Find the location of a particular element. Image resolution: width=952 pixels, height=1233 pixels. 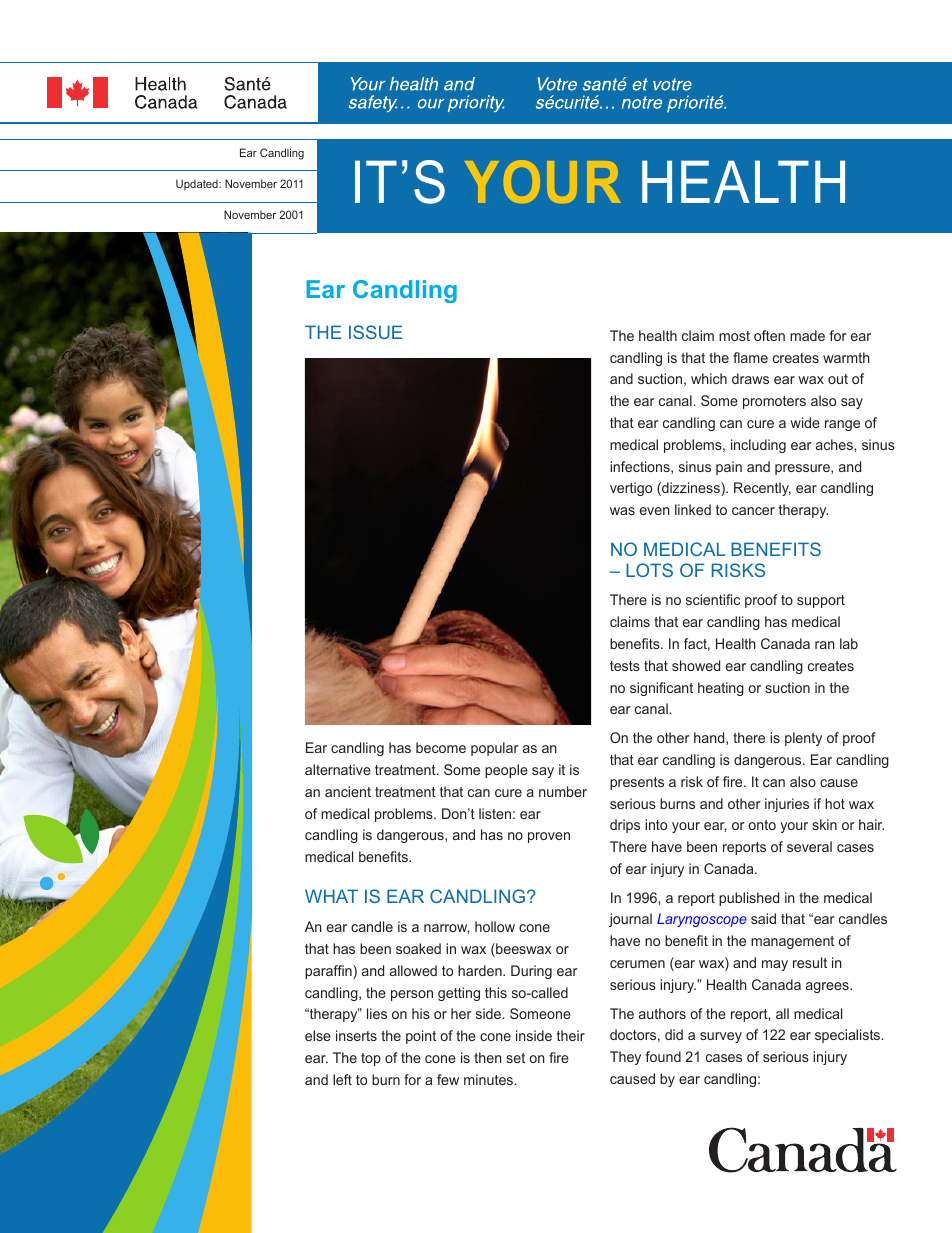

vertigo is located at coordinates (631, 489).
